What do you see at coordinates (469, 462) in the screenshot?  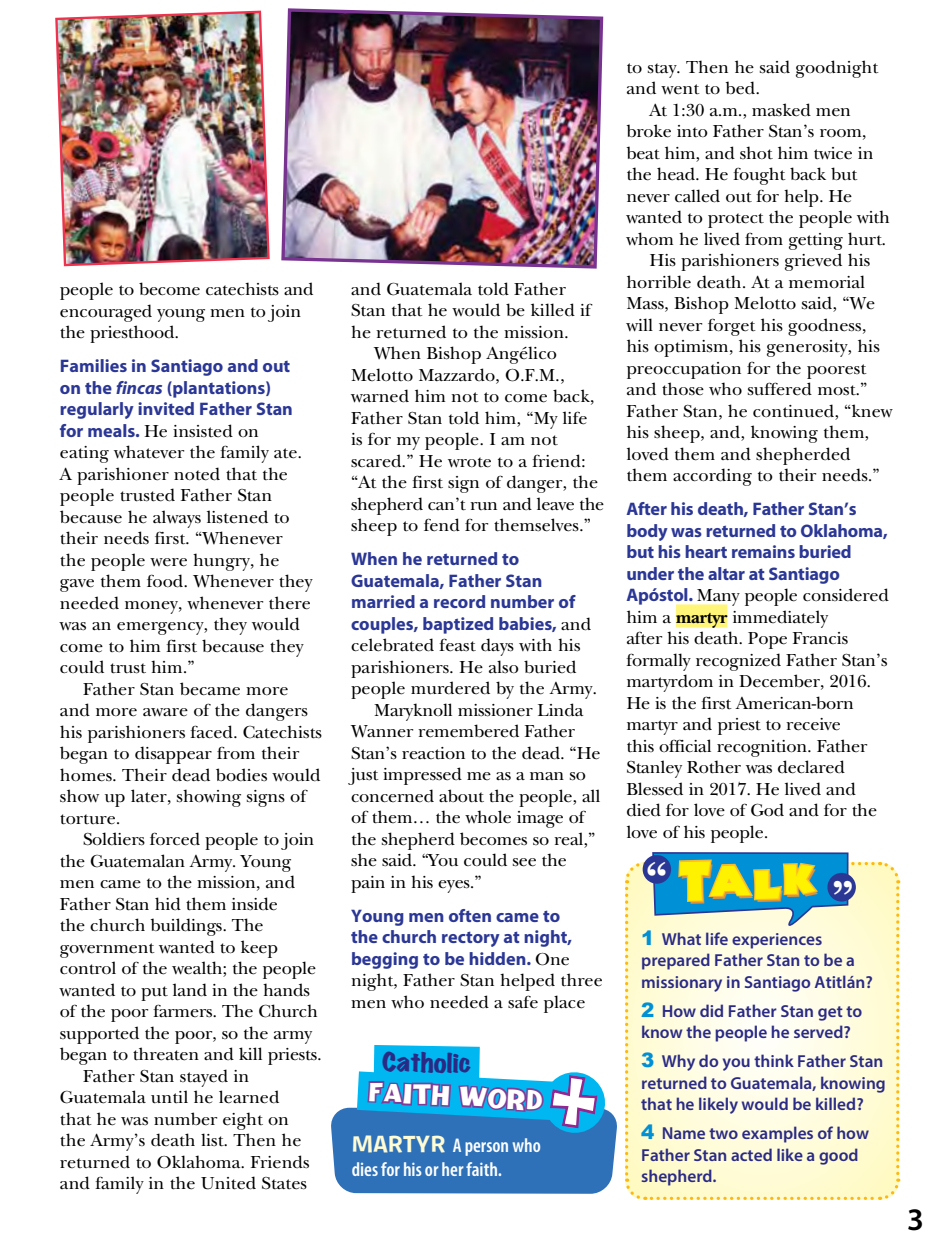 I see `wrote` at bounding box center [469, 462].
